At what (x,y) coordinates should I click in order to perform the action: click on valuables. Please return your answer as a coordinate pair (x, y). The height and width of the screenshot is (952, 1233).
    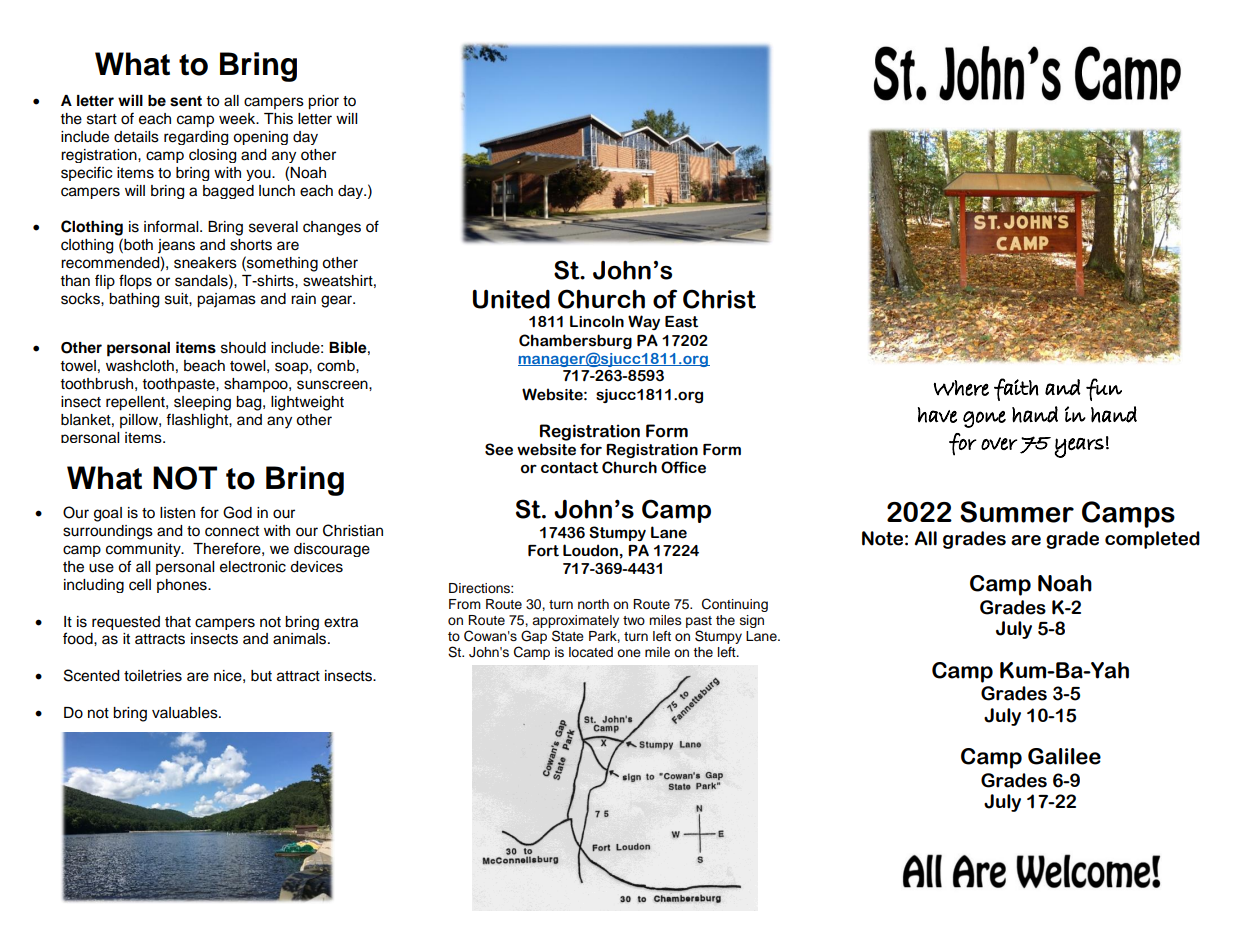
    Looking at the image, I should click on (186, 713).
